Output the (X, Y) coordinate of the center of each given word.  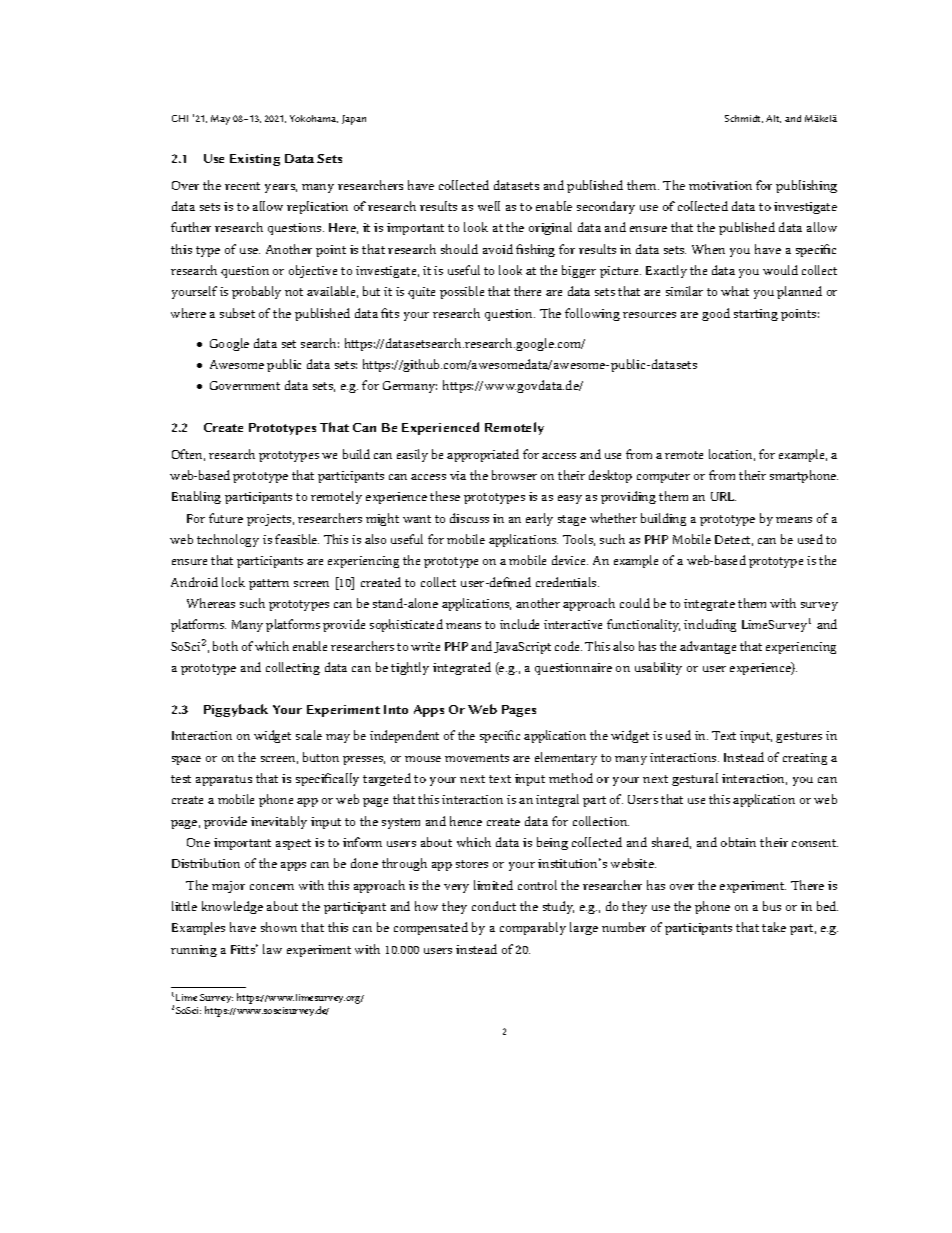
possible (462, 292)
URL (723, 496)
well (489, 206)
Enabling (196, 497)
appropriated (483, 455)
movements (477, 758)
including (710, 625)
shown (279, 927)
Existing (255, 160)
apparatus (224, 780)
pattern (269, 584)
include (519, 624)
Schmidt (744, 119)
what (735, 291)
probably (256, 292)
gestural (695, 779)
